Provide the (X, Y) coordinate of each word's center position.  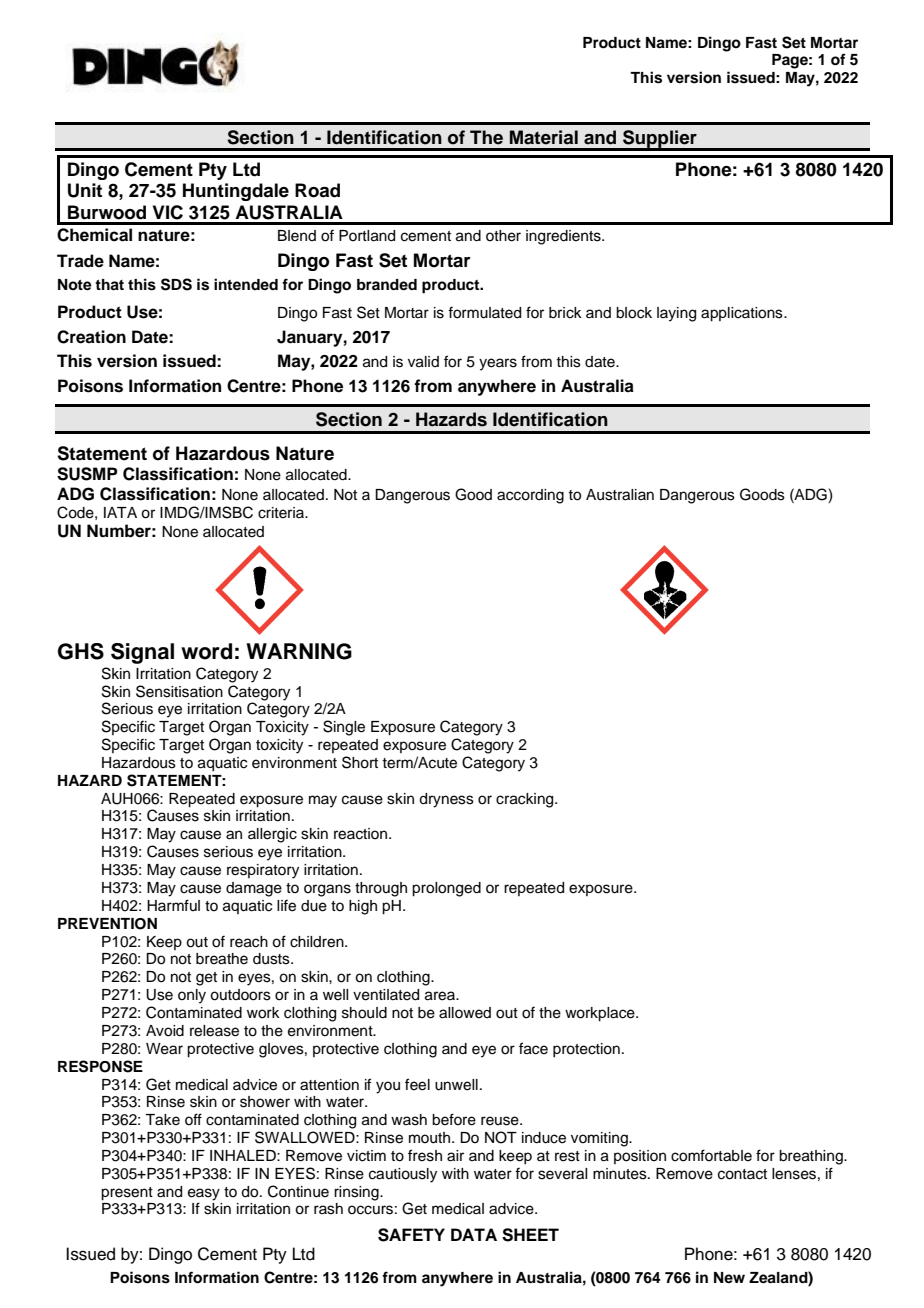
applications (743, 314)
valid (423, 362)
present (127, 1194)
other (503, 236)
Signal (142, 653)
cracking (526, 800)
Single (344, 728)
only (192, 996)
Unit (85, 190)
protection (586, 1050)
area (441, 996)
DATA (474, 1234)
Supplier (660, 140)
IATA (120, 512)
